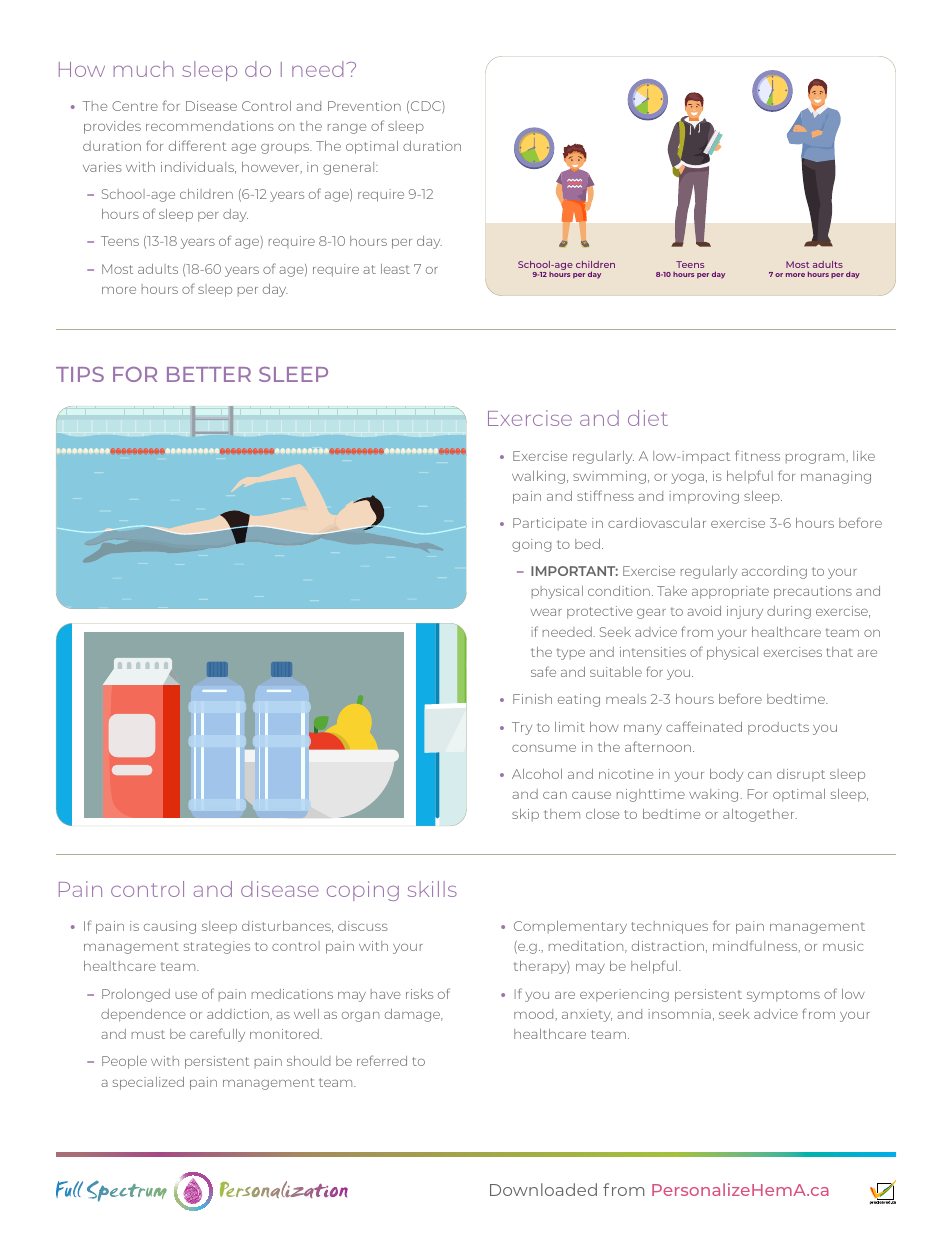 The height and width of the document is (1233, 952). Describe the element at coordinates (395, 269) in the document. I see `least` at that location.
